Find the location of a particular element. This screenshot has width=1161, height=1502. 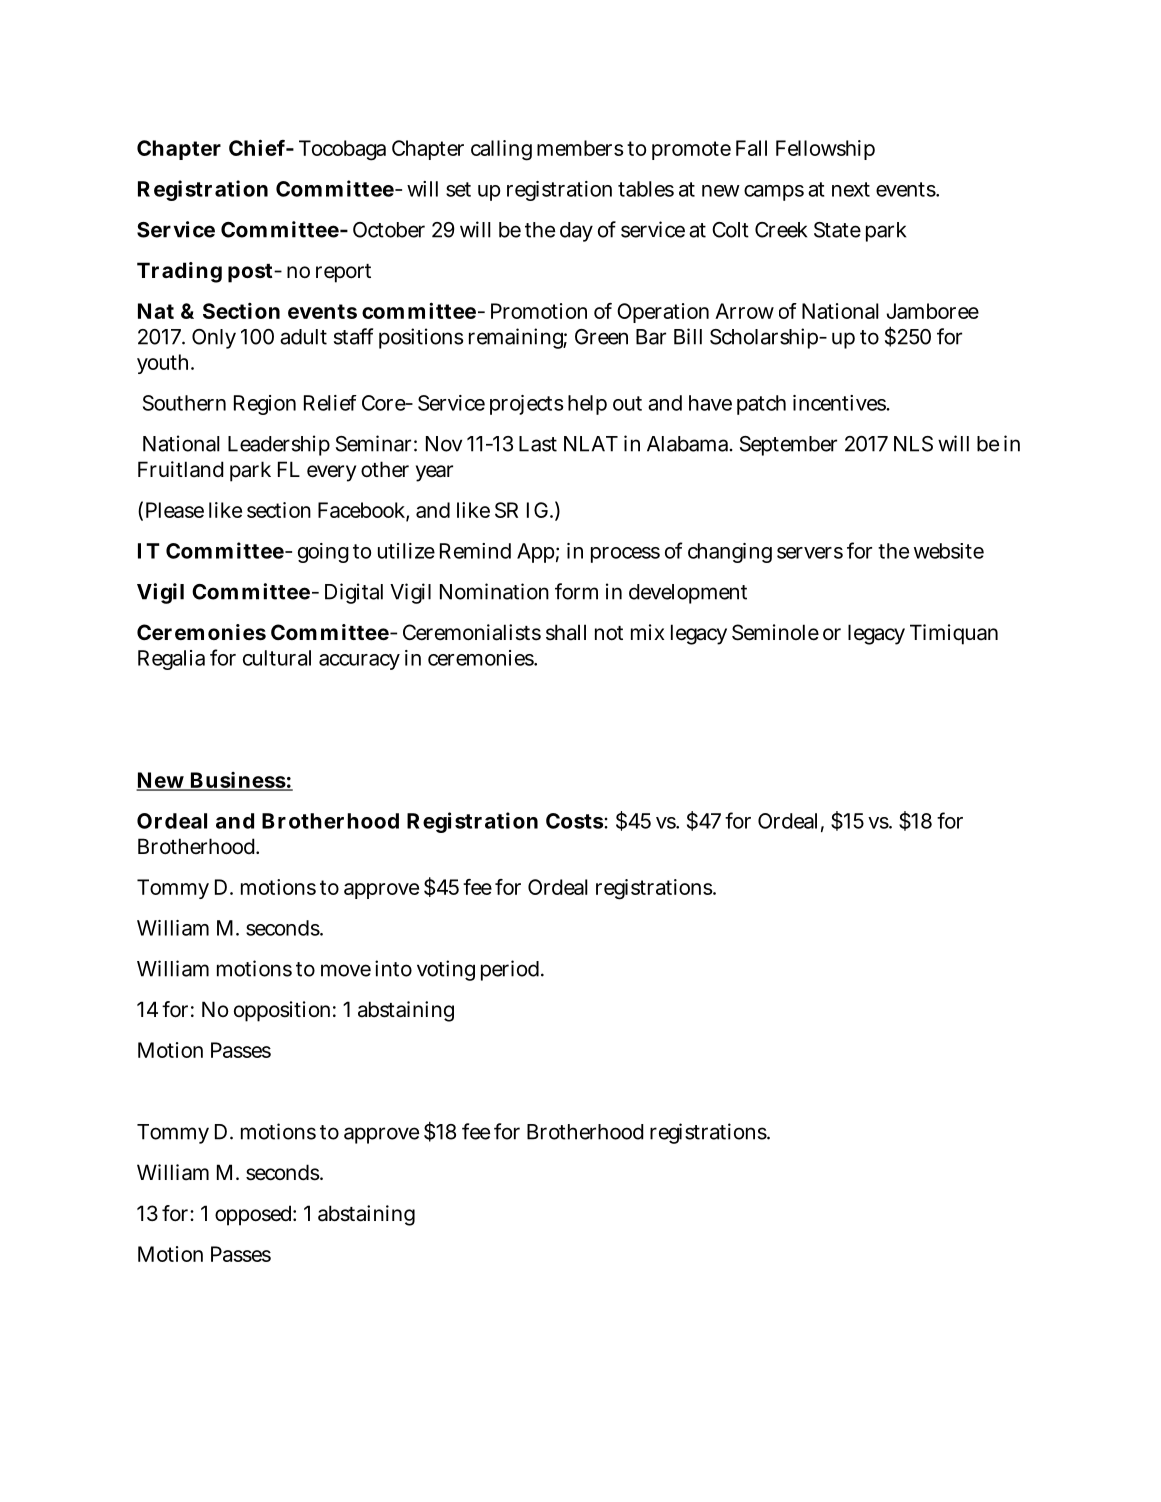

servers is located at coordinates (810, 553).
